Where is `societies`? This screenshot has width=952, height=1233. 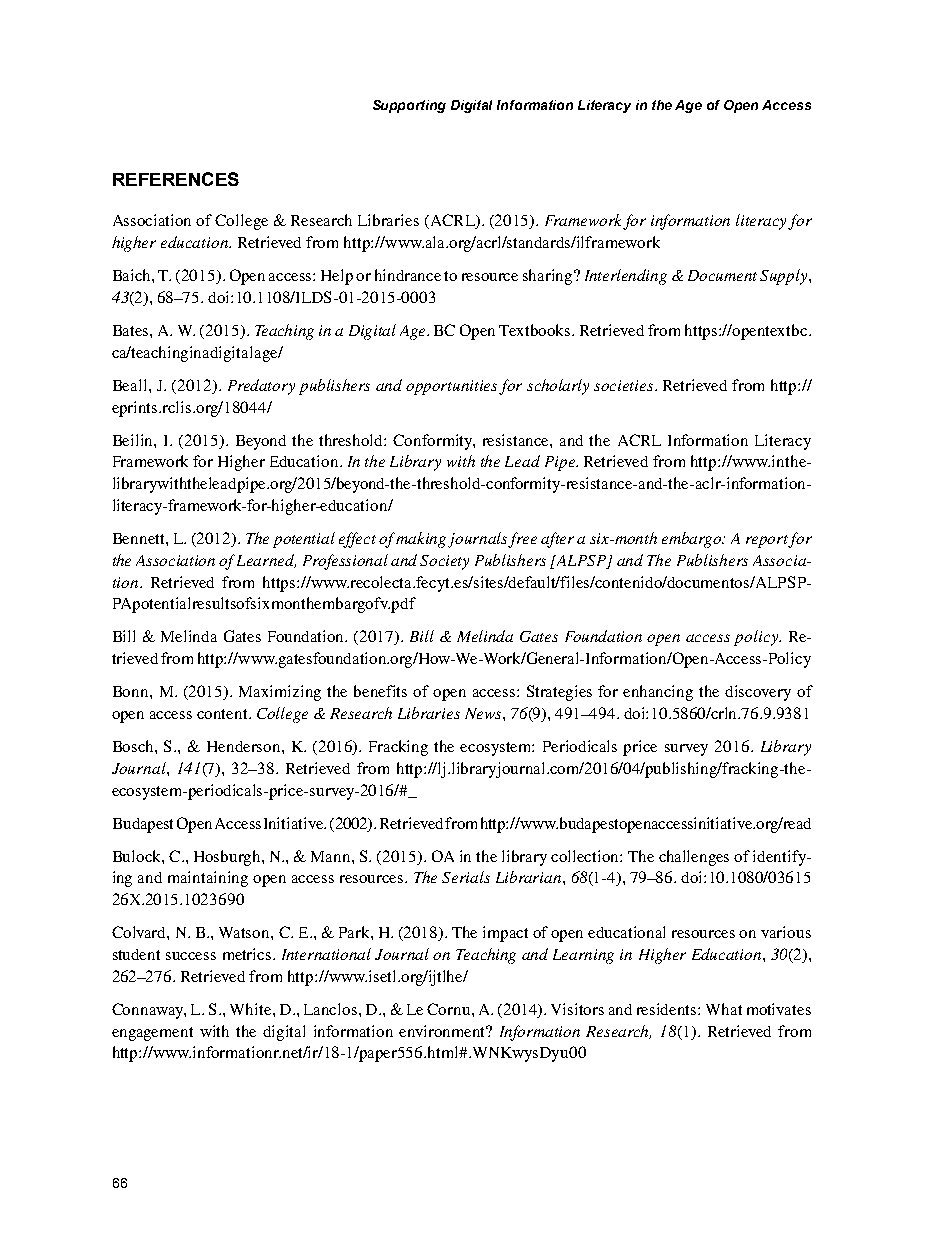 societies is located at coordinates (625, 385).
